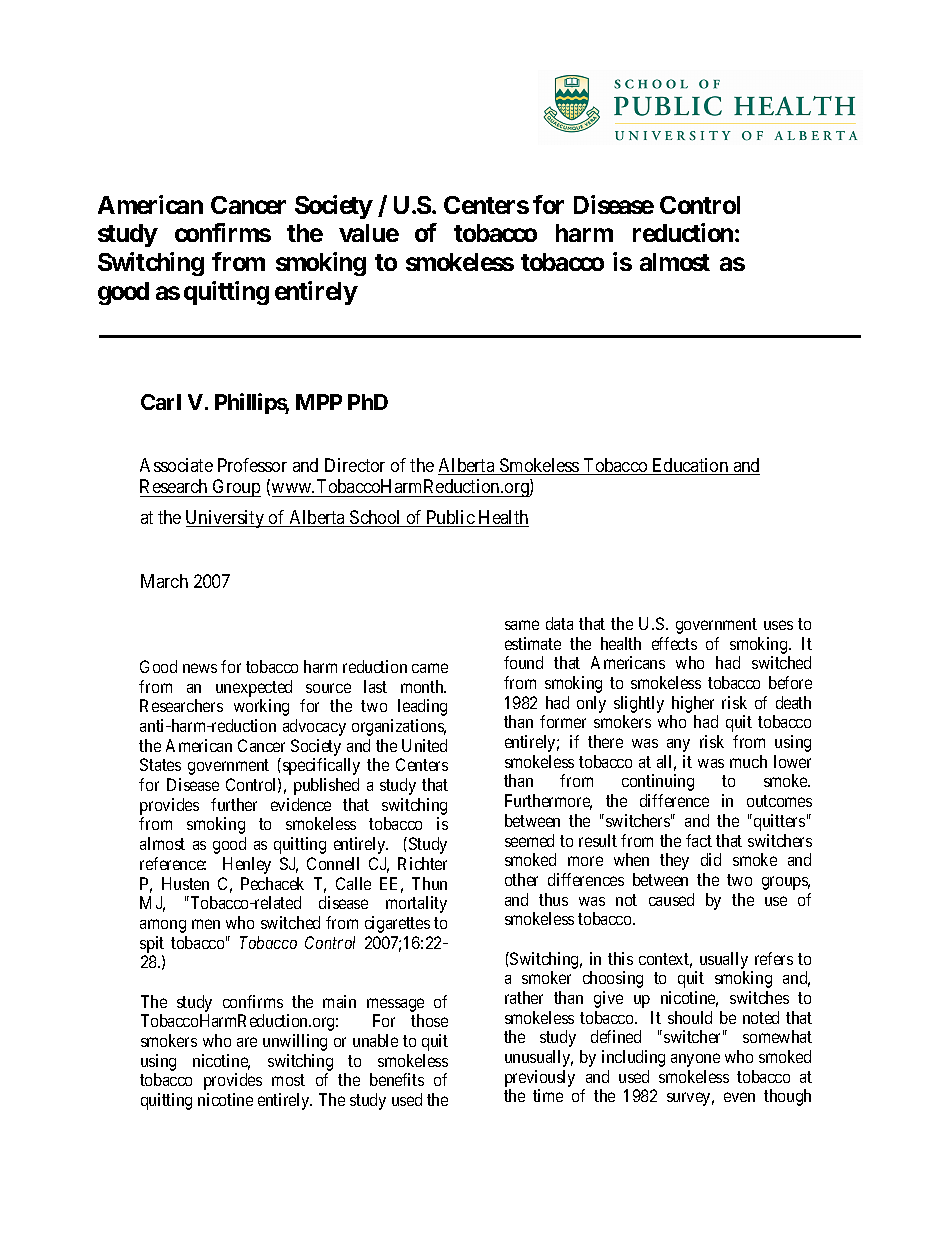  I want to click on Education, so click(690, 466).
